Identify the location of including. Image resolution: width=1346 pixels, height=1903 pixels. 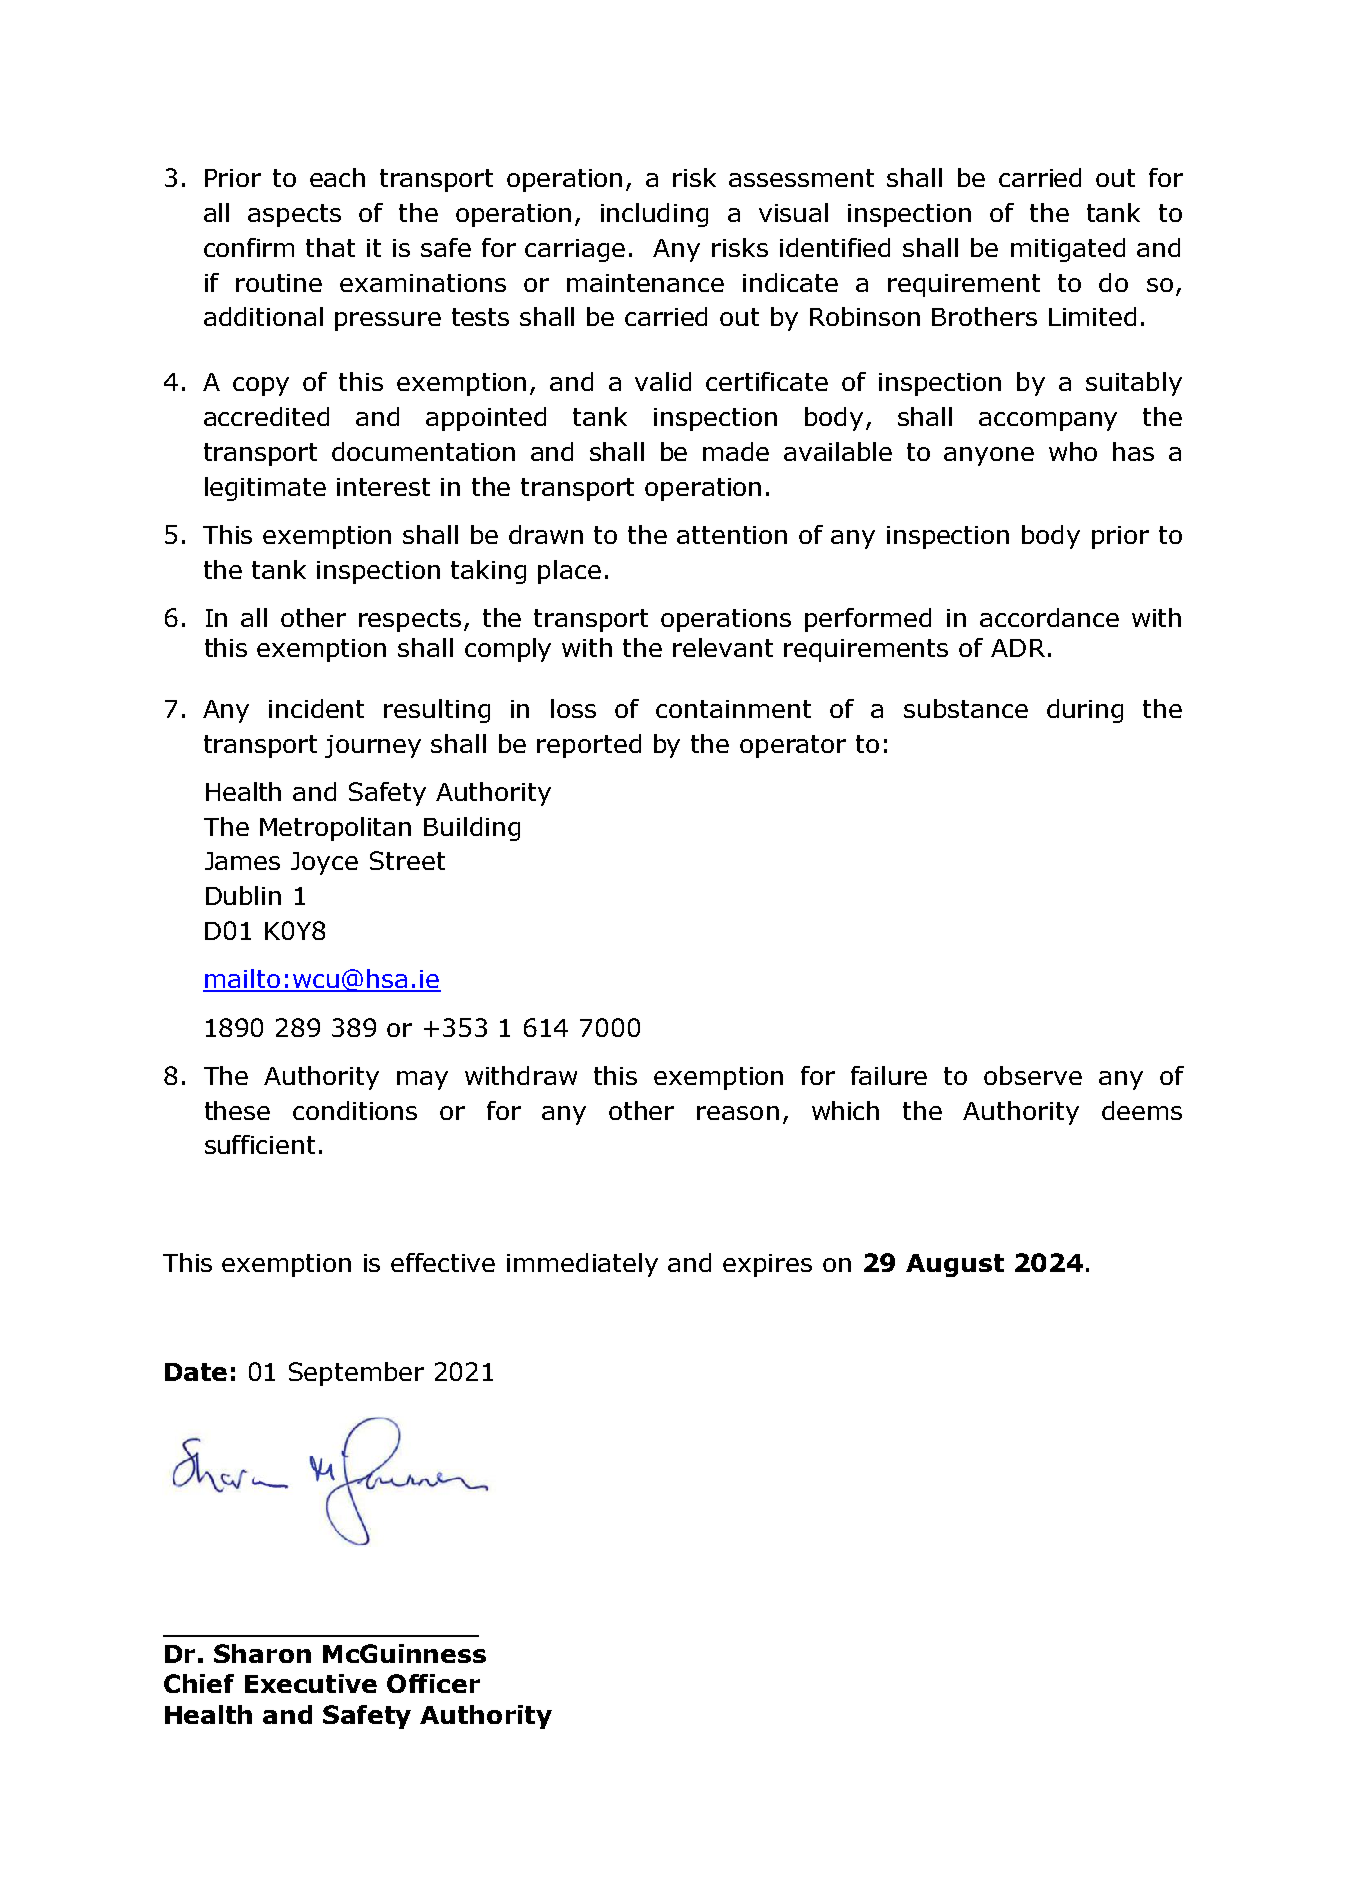
(654, 215).
